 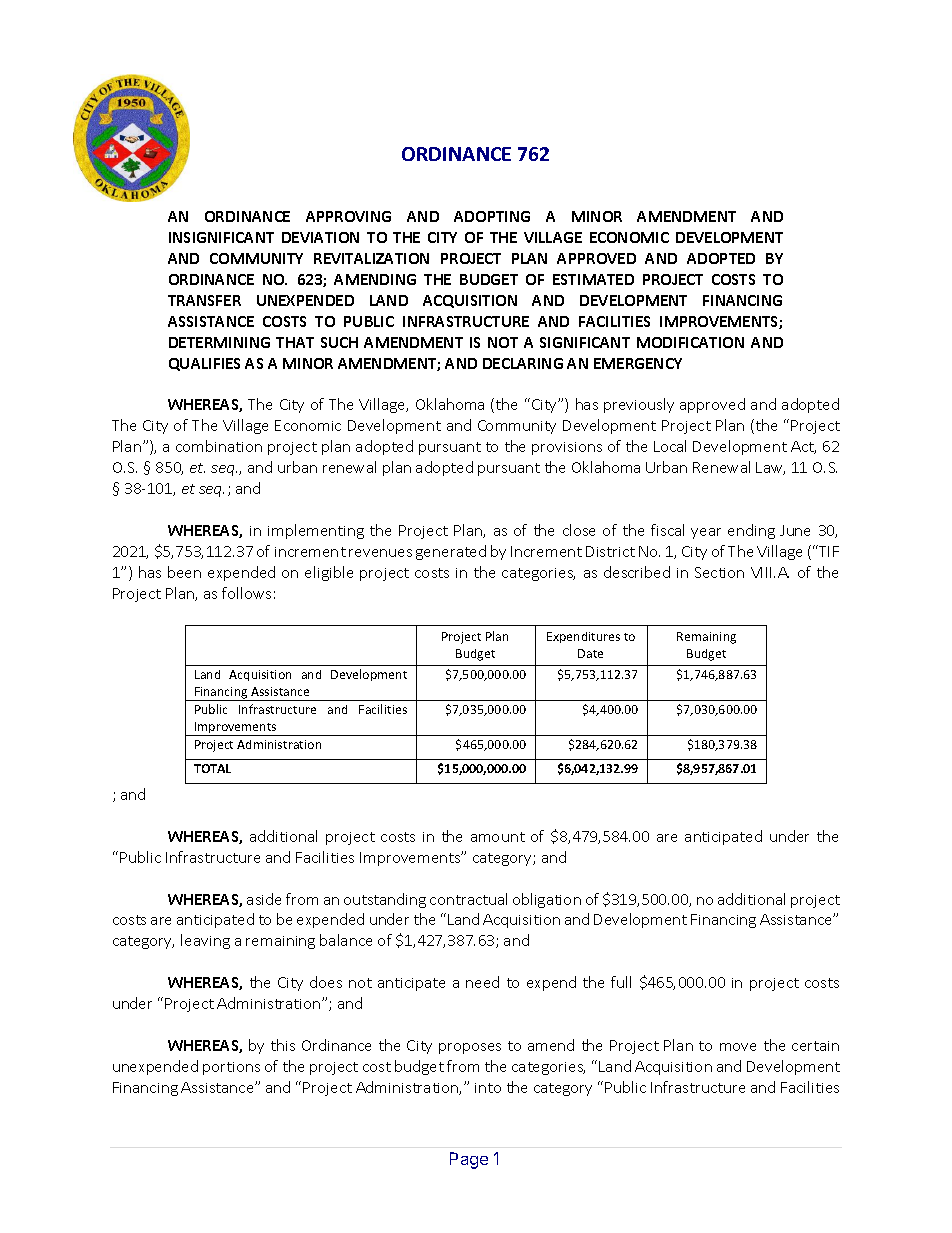 I want to click on combination, so click(x=219, y=446).
